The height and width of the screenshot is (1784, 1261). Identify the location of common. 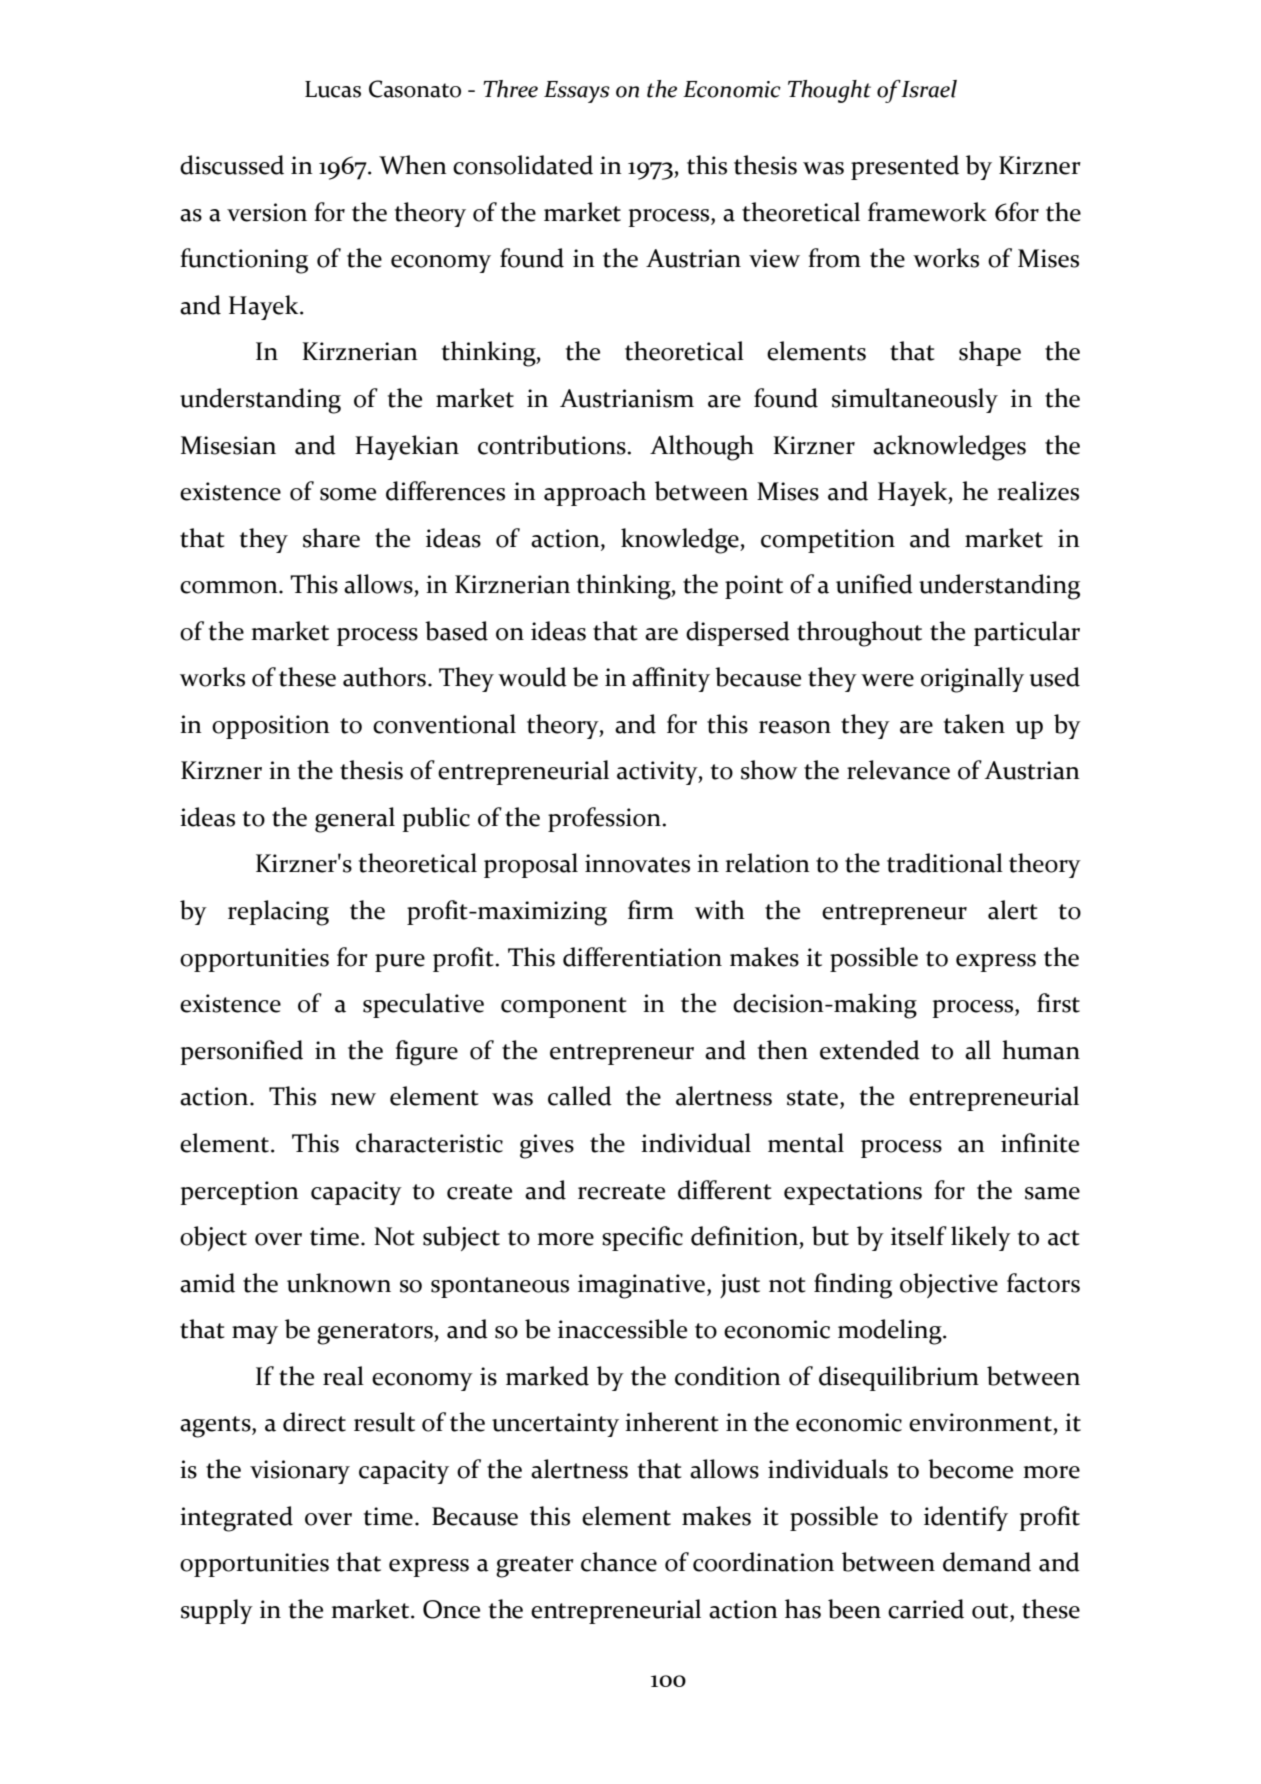
(230, 587).
